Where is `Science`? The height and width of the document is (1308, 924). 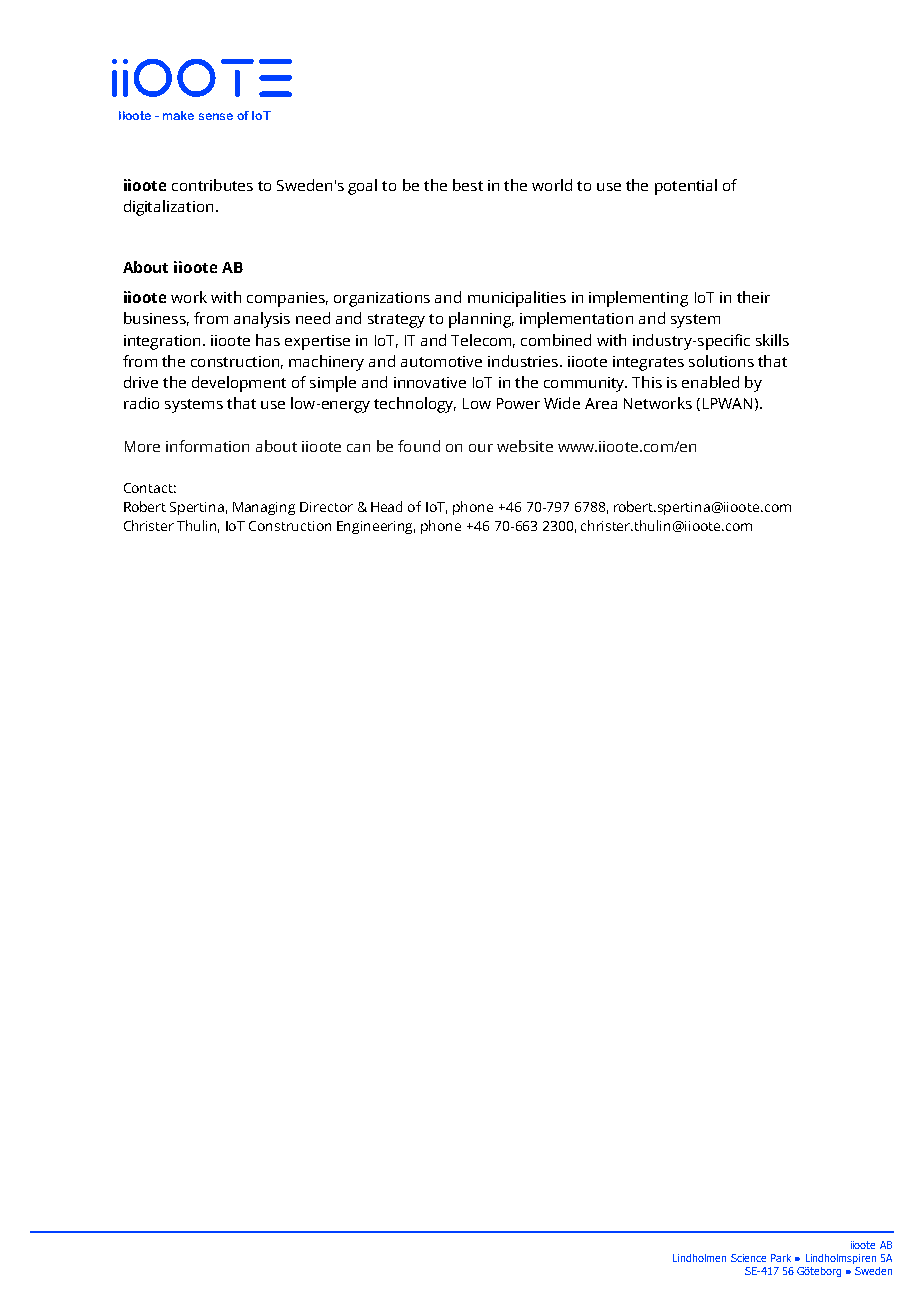
Science is located at coordinates (748, 1258).
